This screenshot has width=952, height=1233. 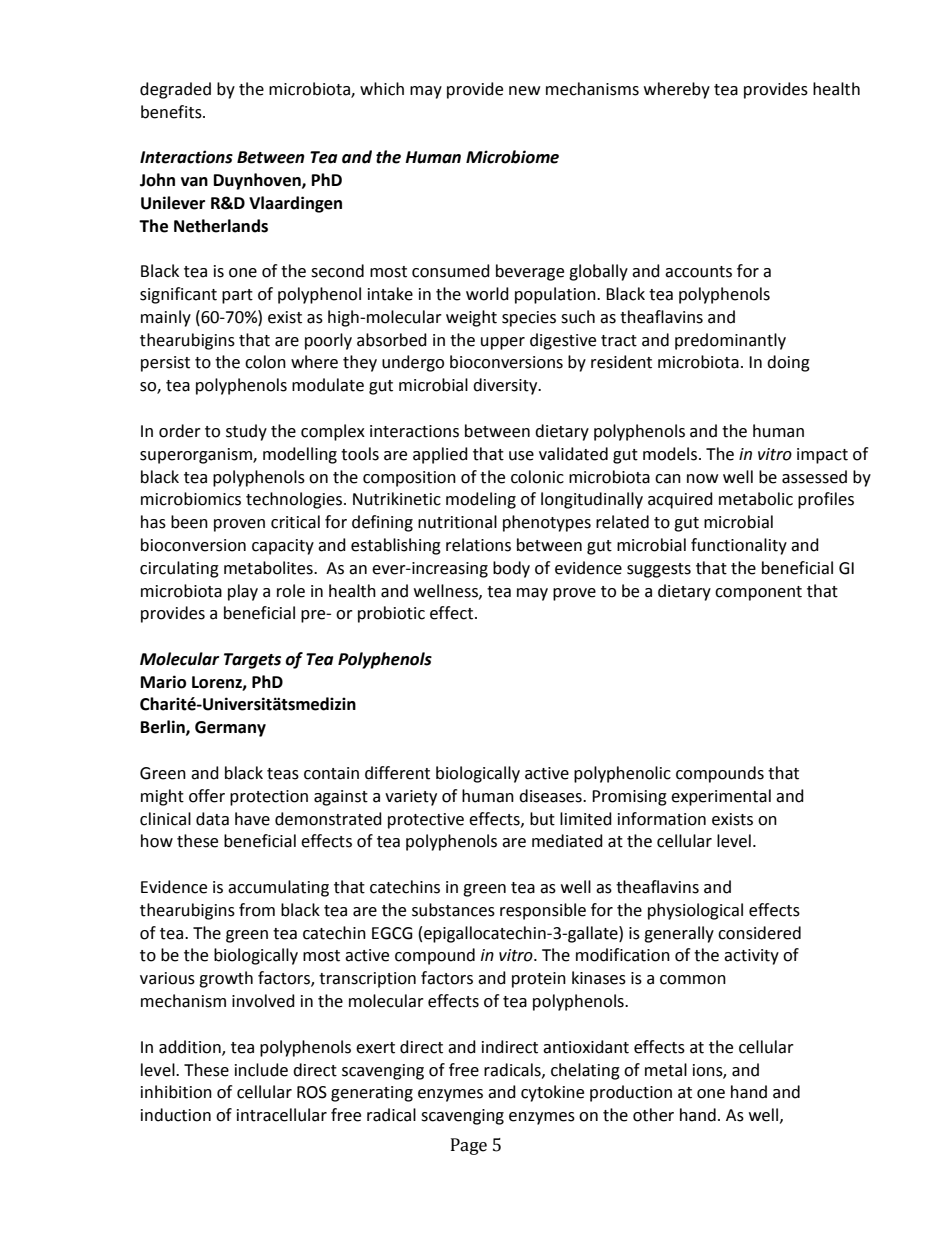 I want to click on metal, so click(x=666, y=1070).
